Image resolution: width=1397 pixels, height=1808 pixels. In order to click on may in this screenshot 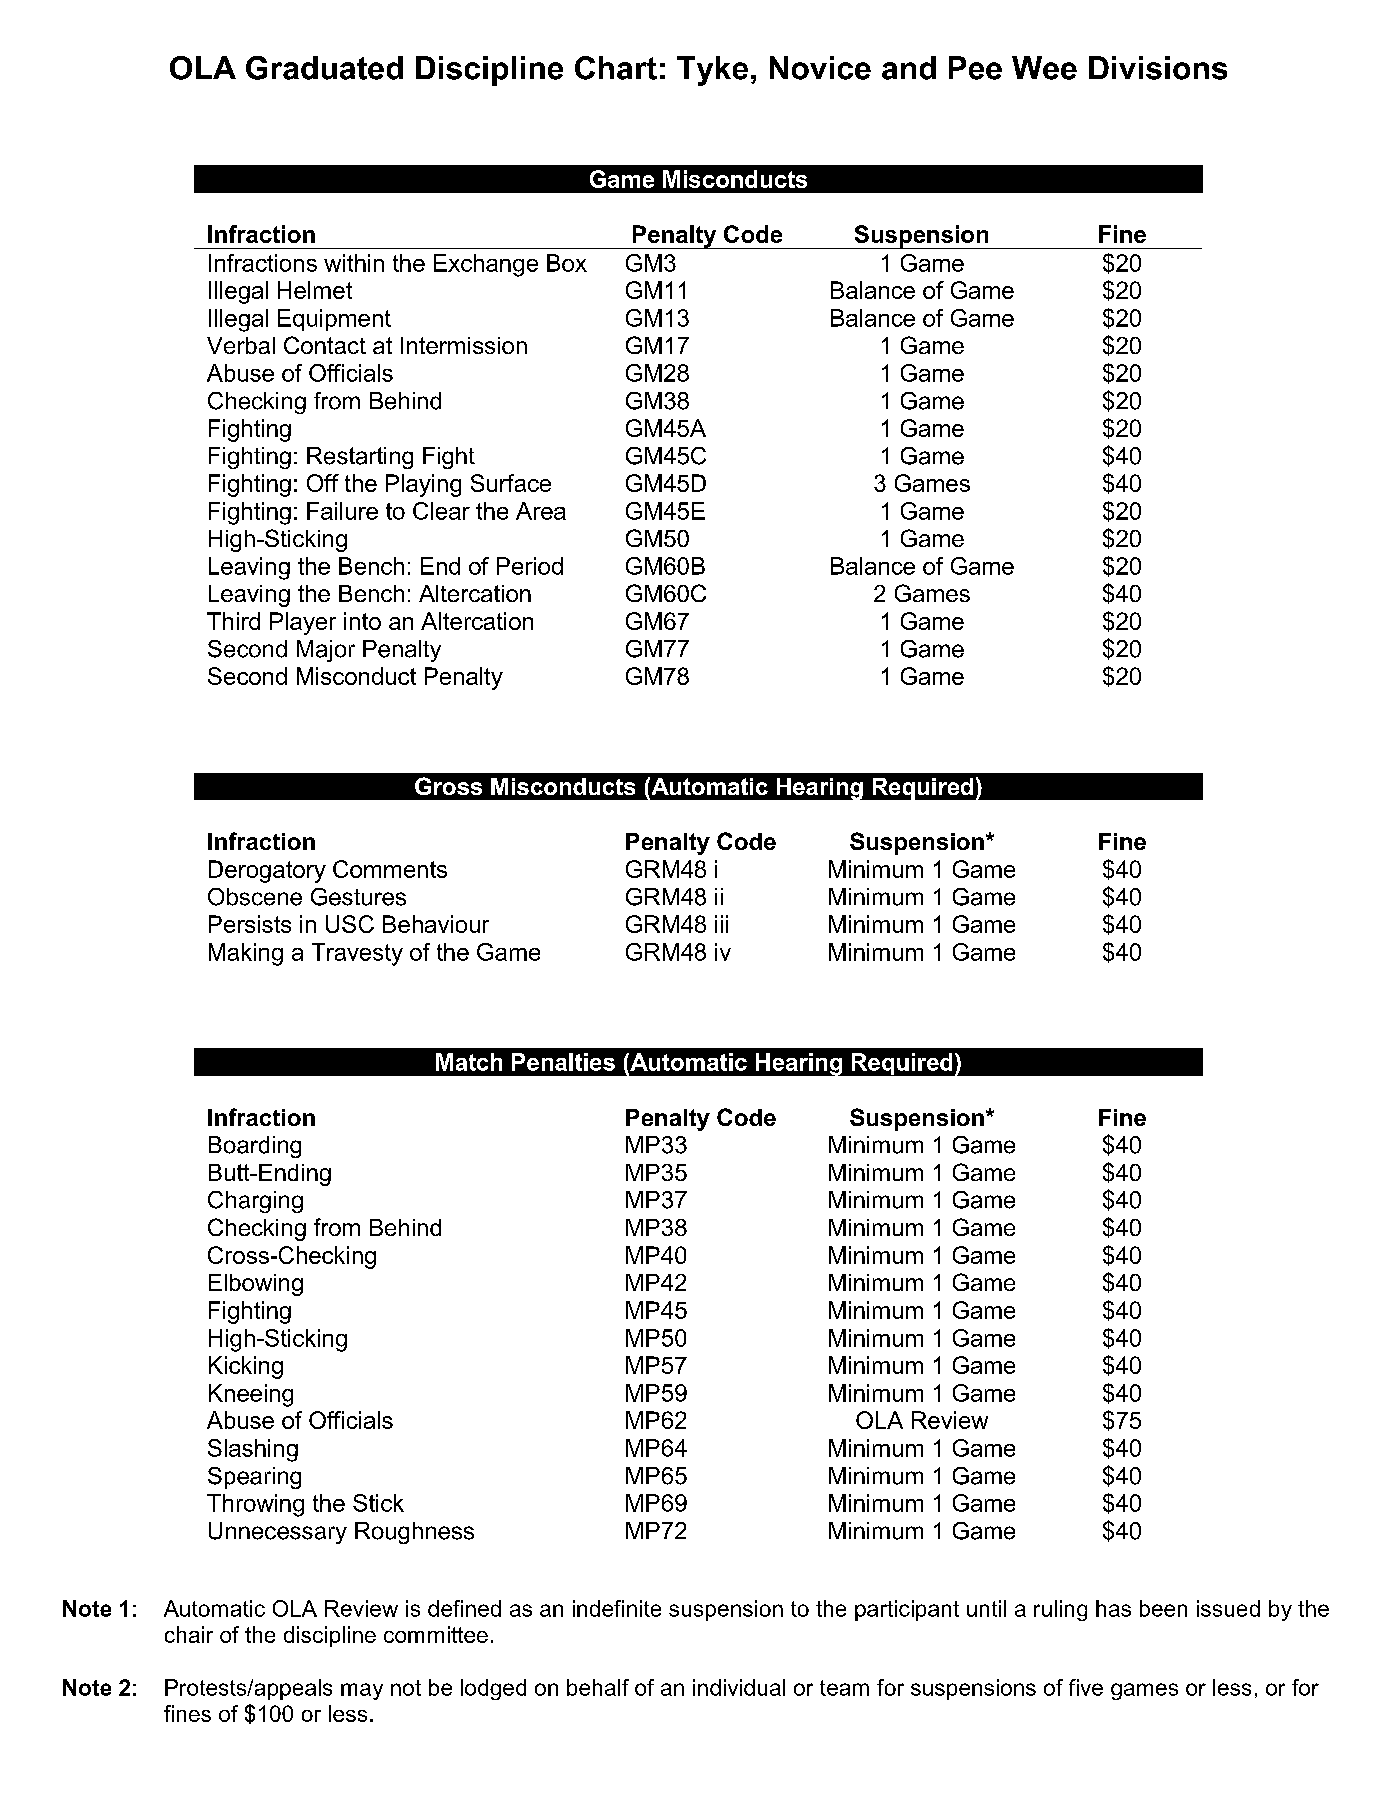, I will do `click(362, 1691)`.
